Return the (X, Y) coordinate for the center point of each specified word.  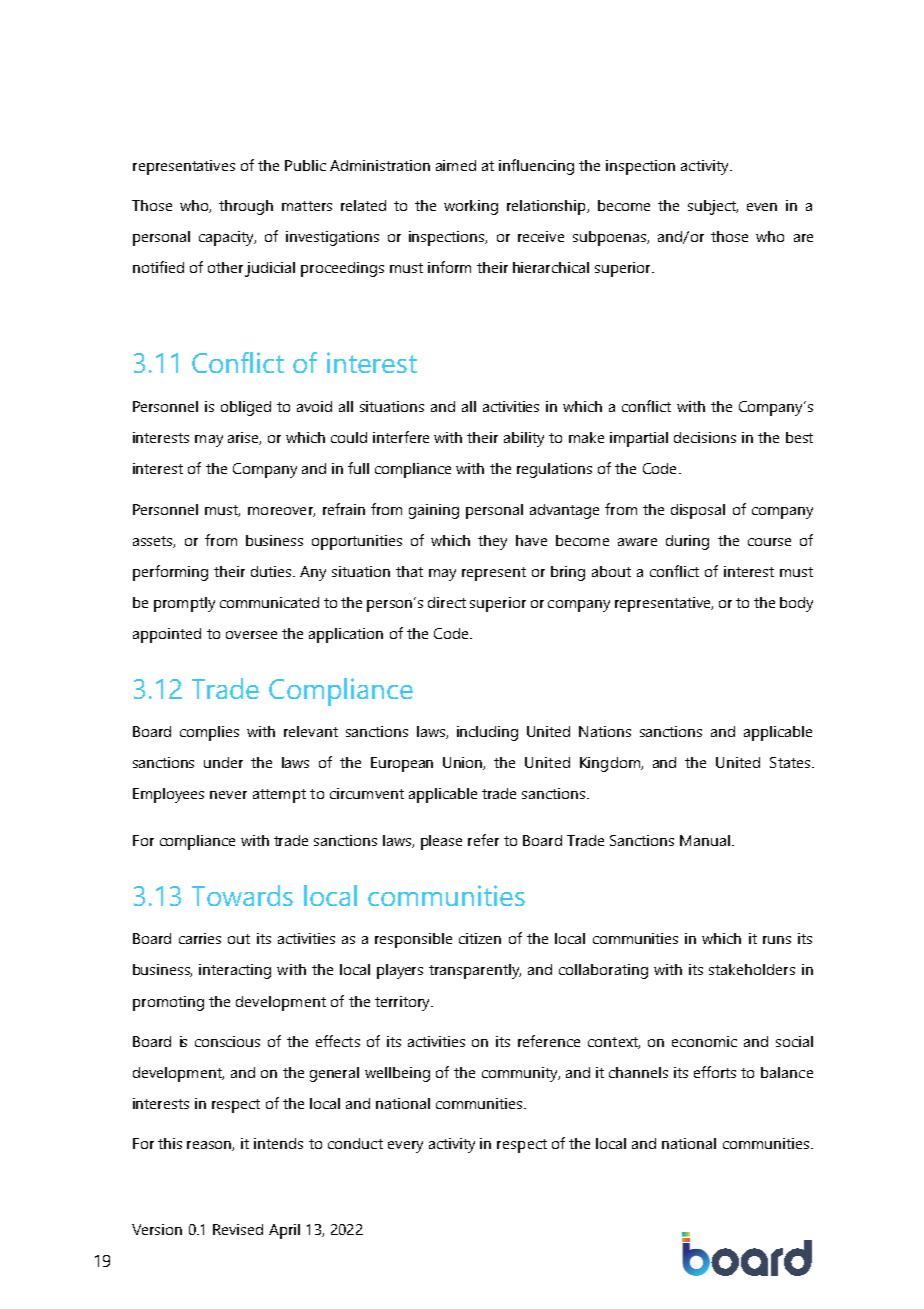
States (790, 762)
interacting (235, 971)
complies (209, 733)
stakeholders (752, 969)
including (487, 733)
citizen (480, 938)
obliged (246, 408)
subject (713, 207)
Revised (238, 1229)
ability (524, 439)
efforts (715, 1072)
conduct (355, 1143)
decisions (705, 437)
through (246, 207)
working (471, 207)
